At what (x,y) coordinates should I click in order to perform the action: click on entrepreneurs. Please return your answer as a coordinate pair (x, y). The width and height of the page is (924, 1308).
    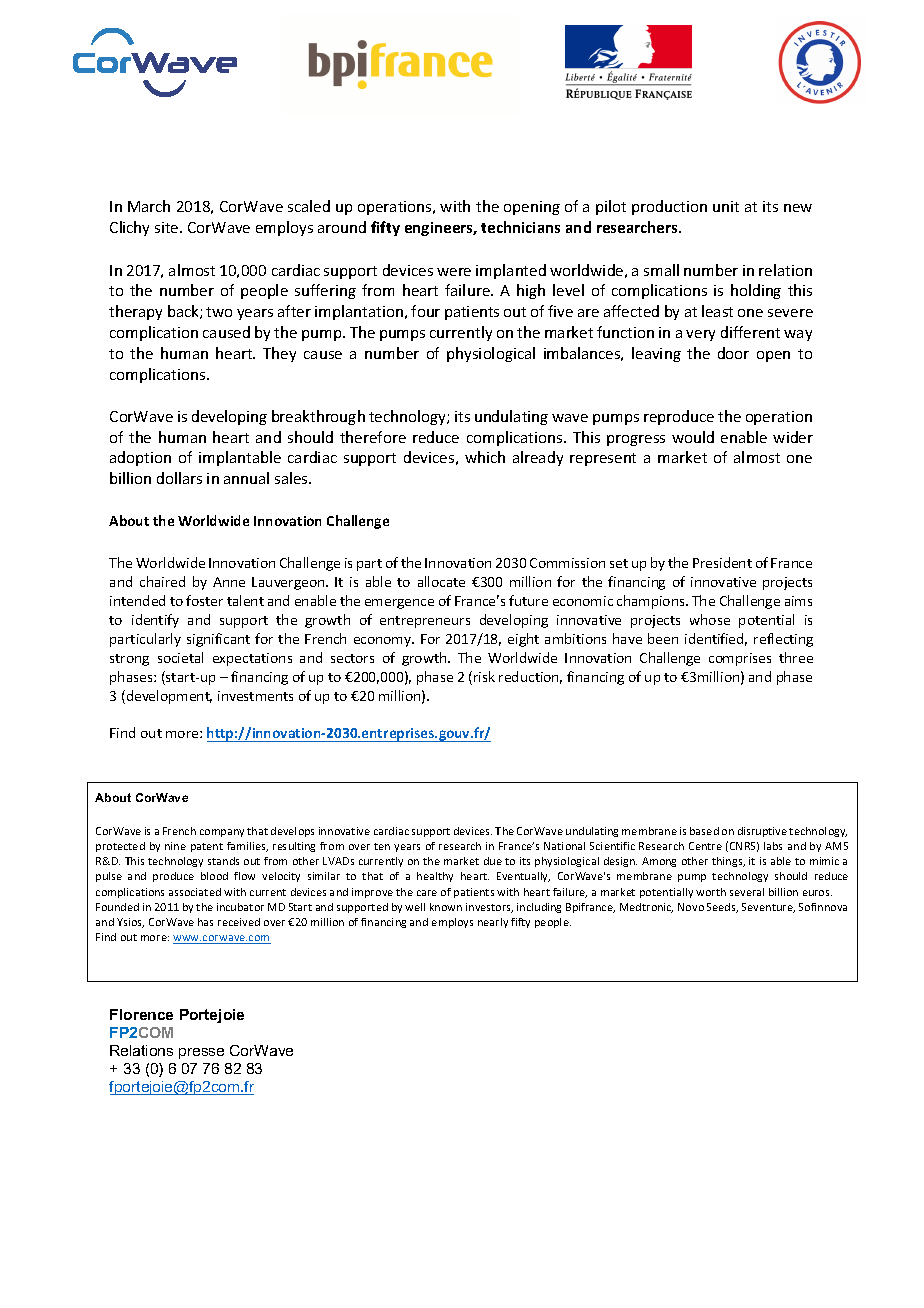
    Looking at the image, I should click on (425, 622).
